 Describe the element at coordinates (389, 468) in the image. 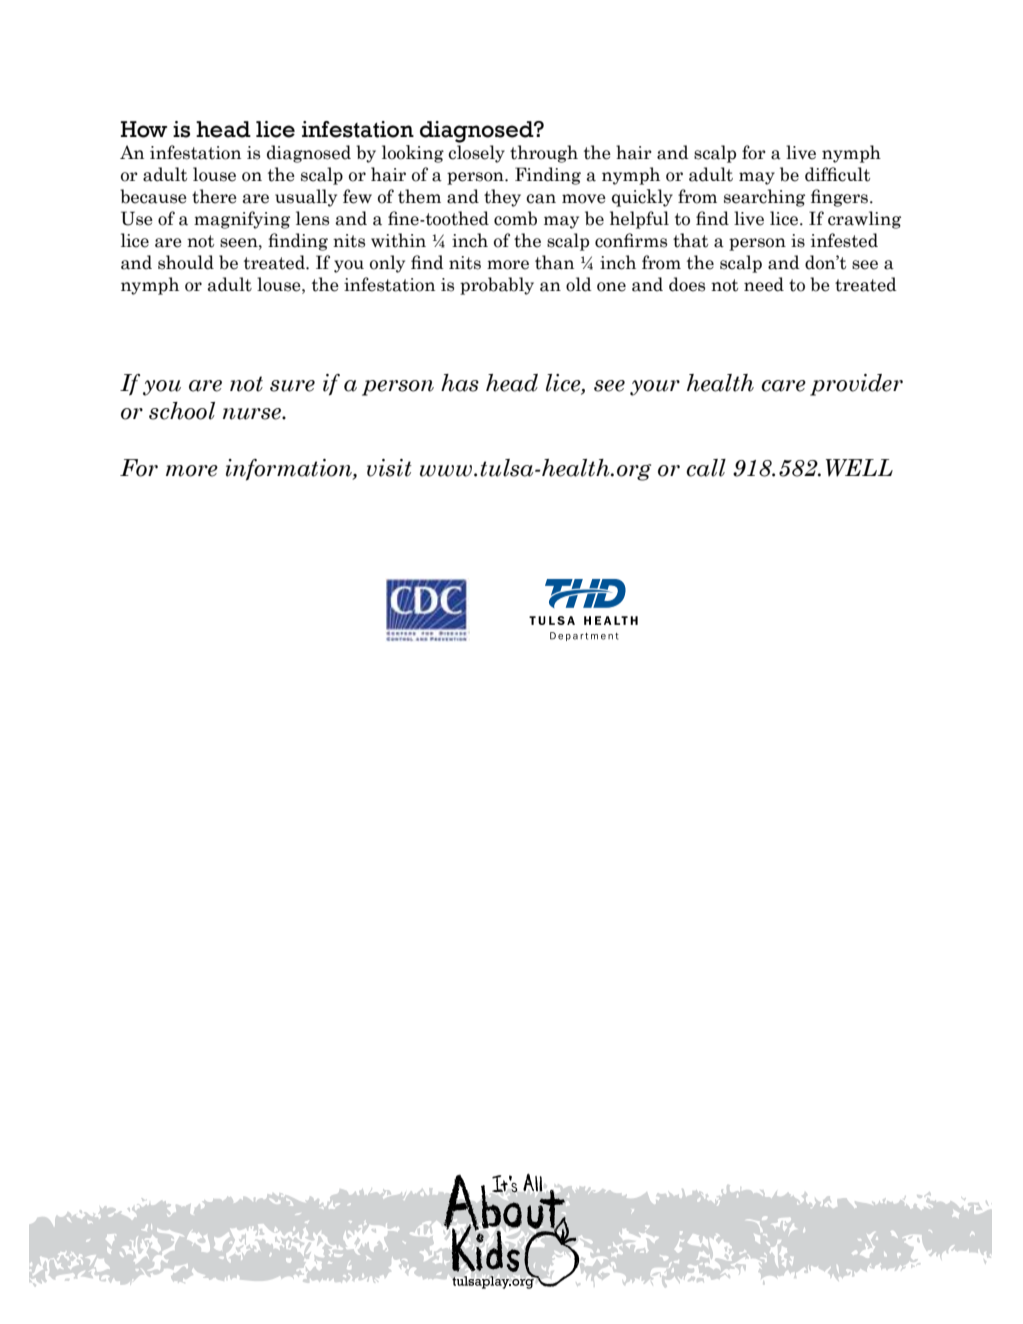

I see `visit` at that location.
